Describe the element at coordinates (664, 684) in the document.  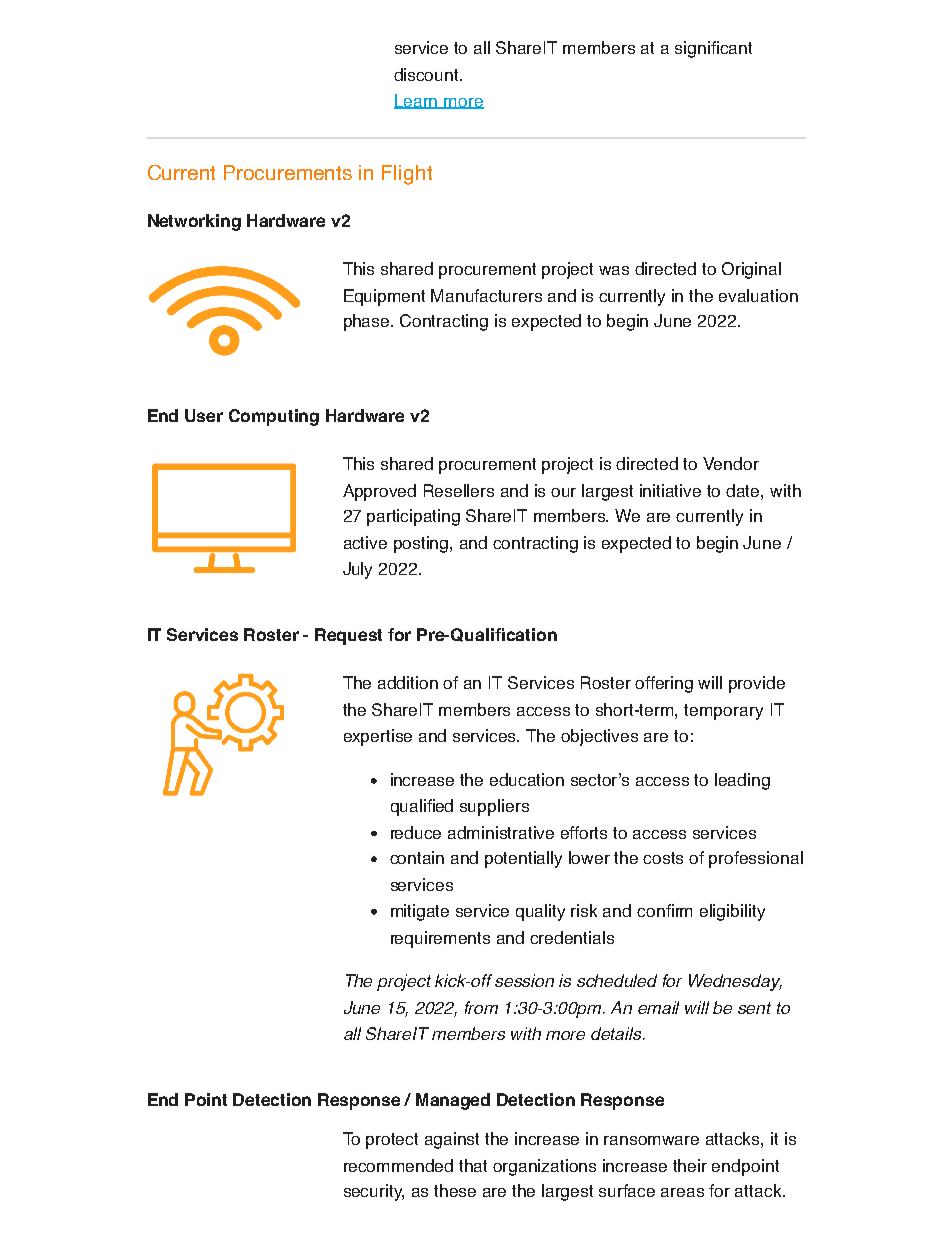
I see `offering` at that location.
